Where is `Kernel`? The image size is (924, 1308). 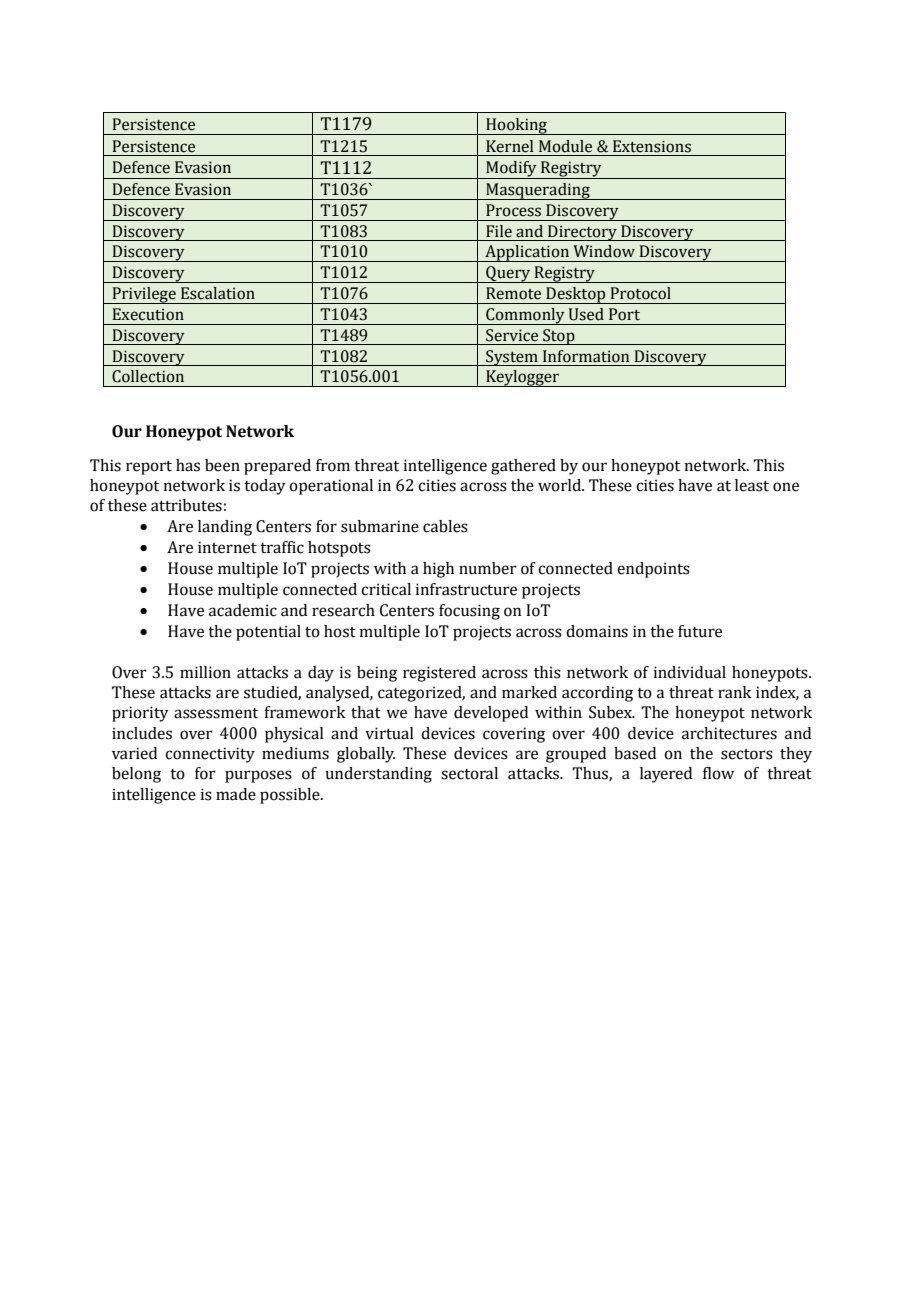
Kernel is located at coordinates (509, 146).
